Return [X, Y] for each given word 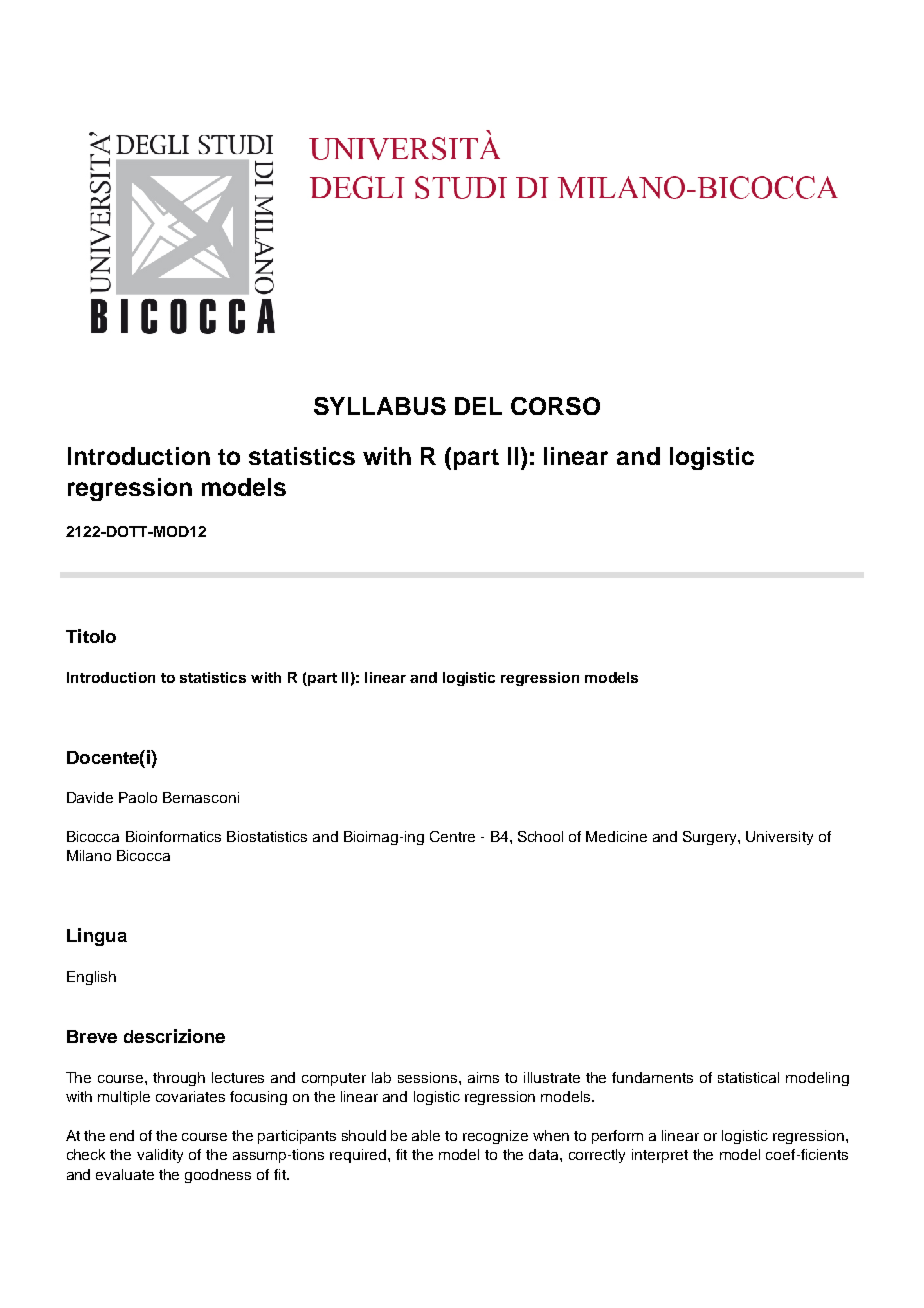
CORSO [555, 406]
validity [160, 1156]
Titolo [91, 636]
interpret [660, 1156]
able [426, 1135]
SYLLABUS [380, 406]
